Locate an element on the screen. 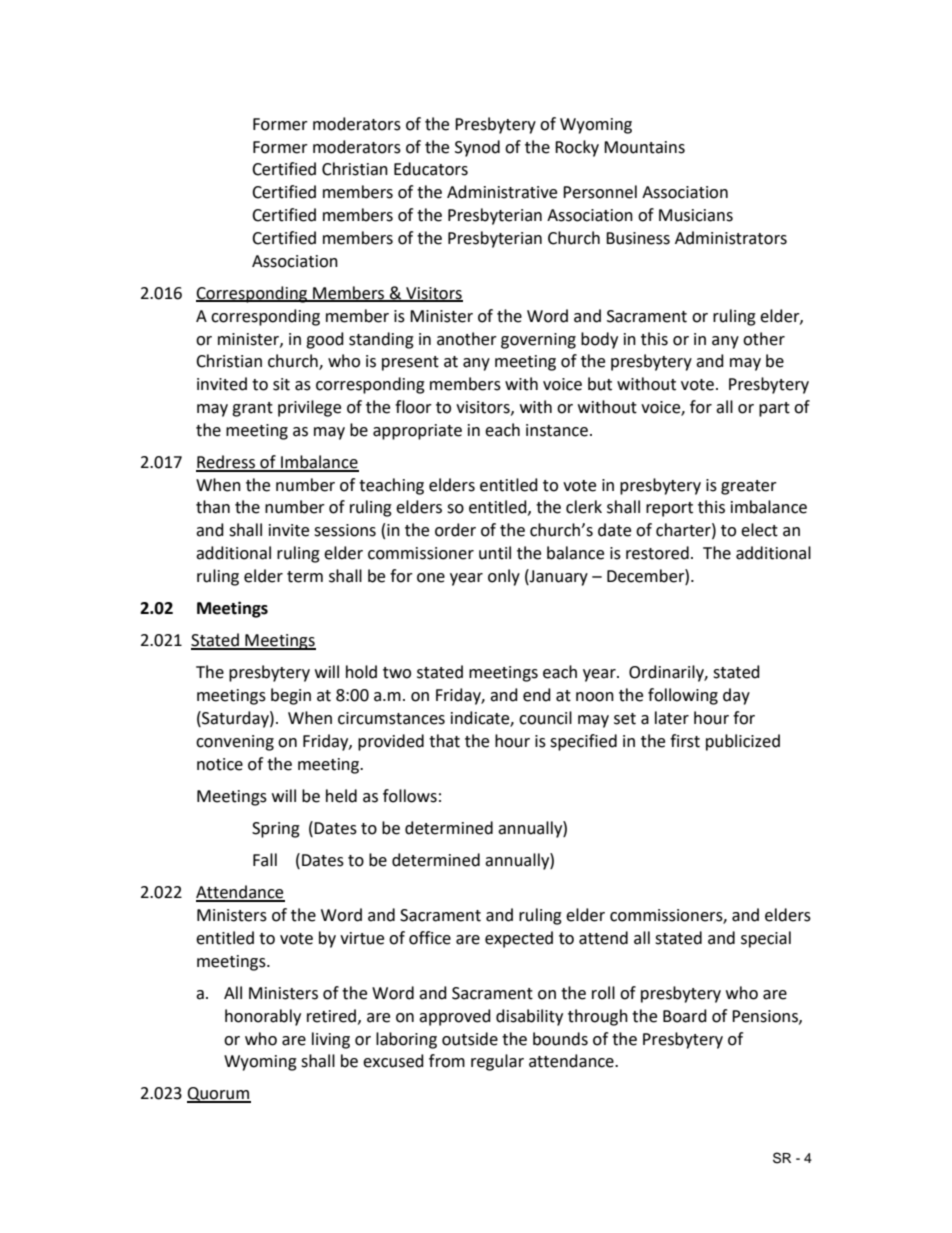 This screenshot has height=1233, width=952. first is located at coordinates (685, 741).
